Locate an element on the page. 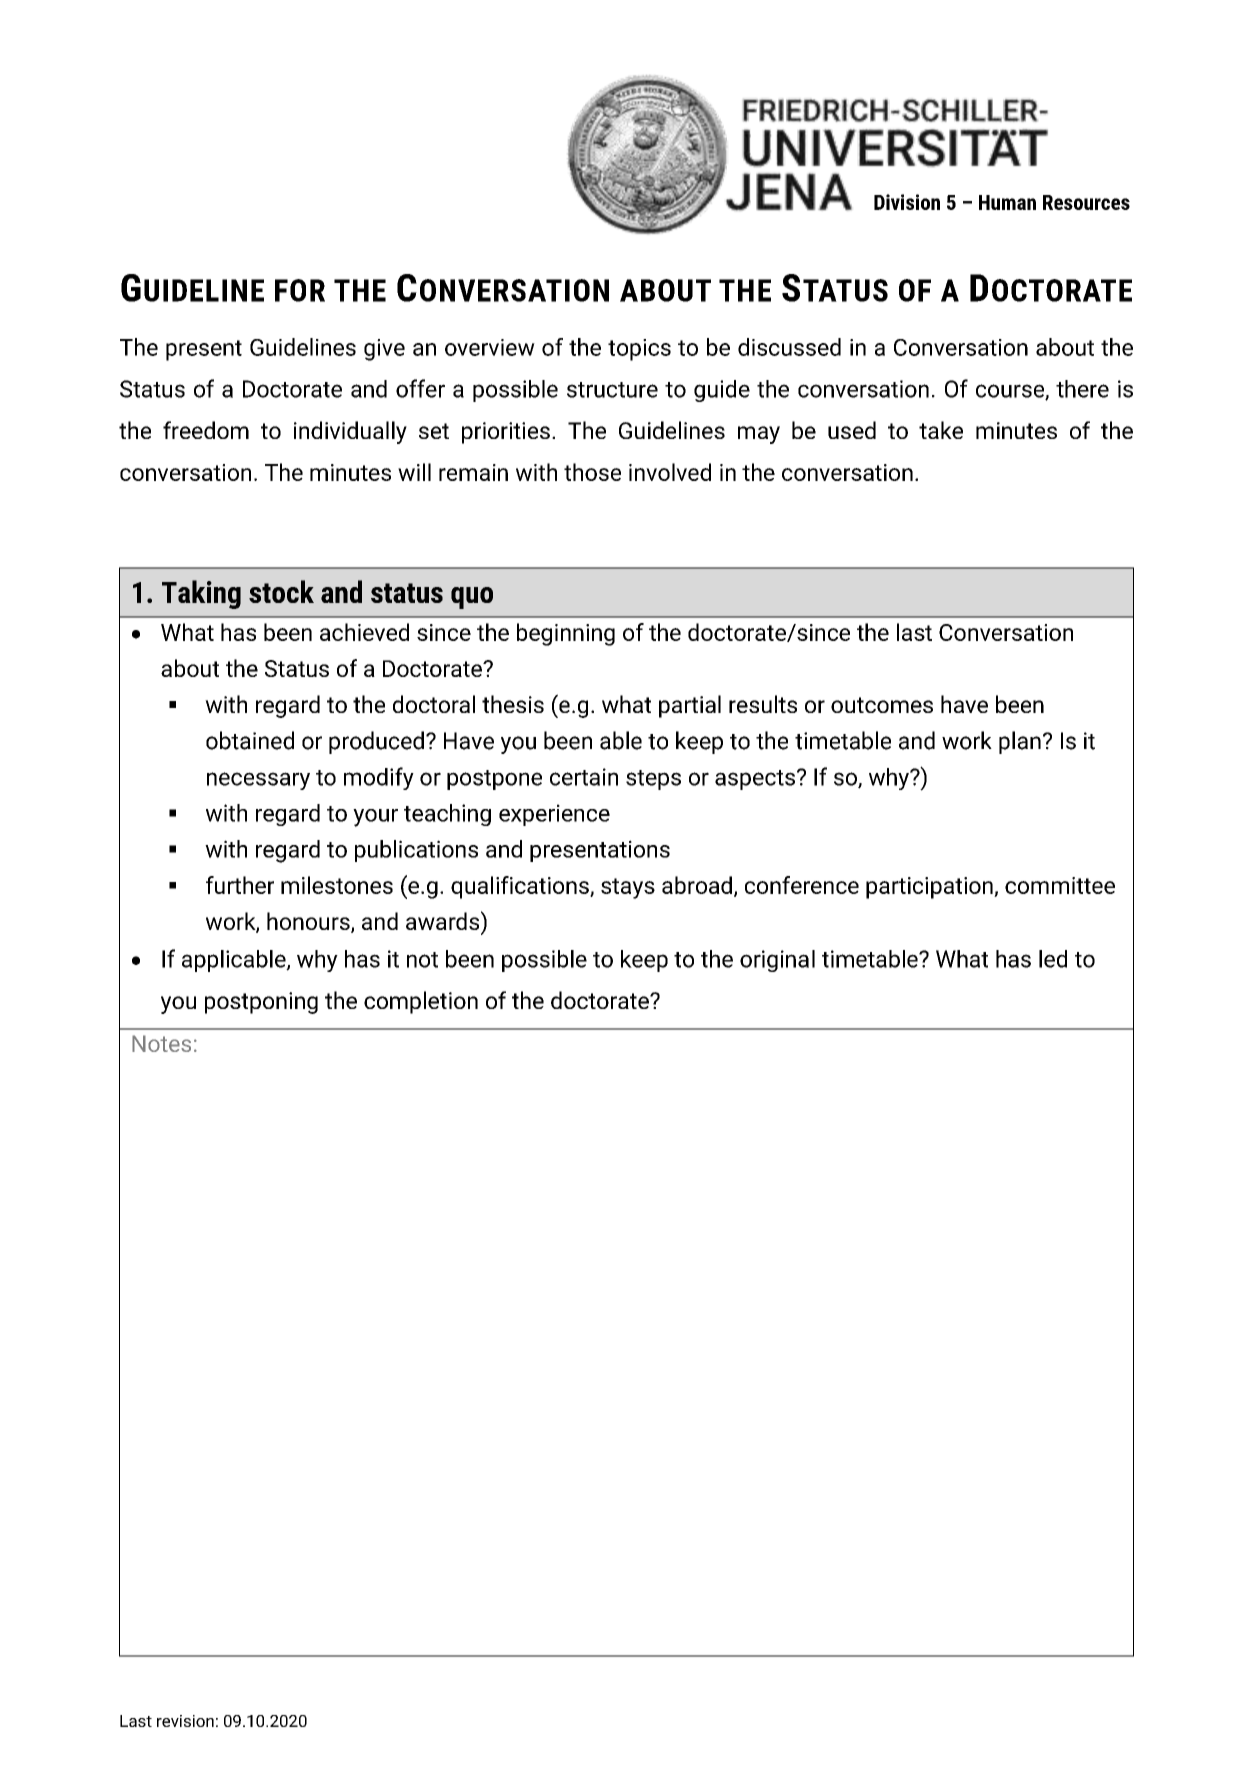  completion is located at coordinates (421, 1002).
